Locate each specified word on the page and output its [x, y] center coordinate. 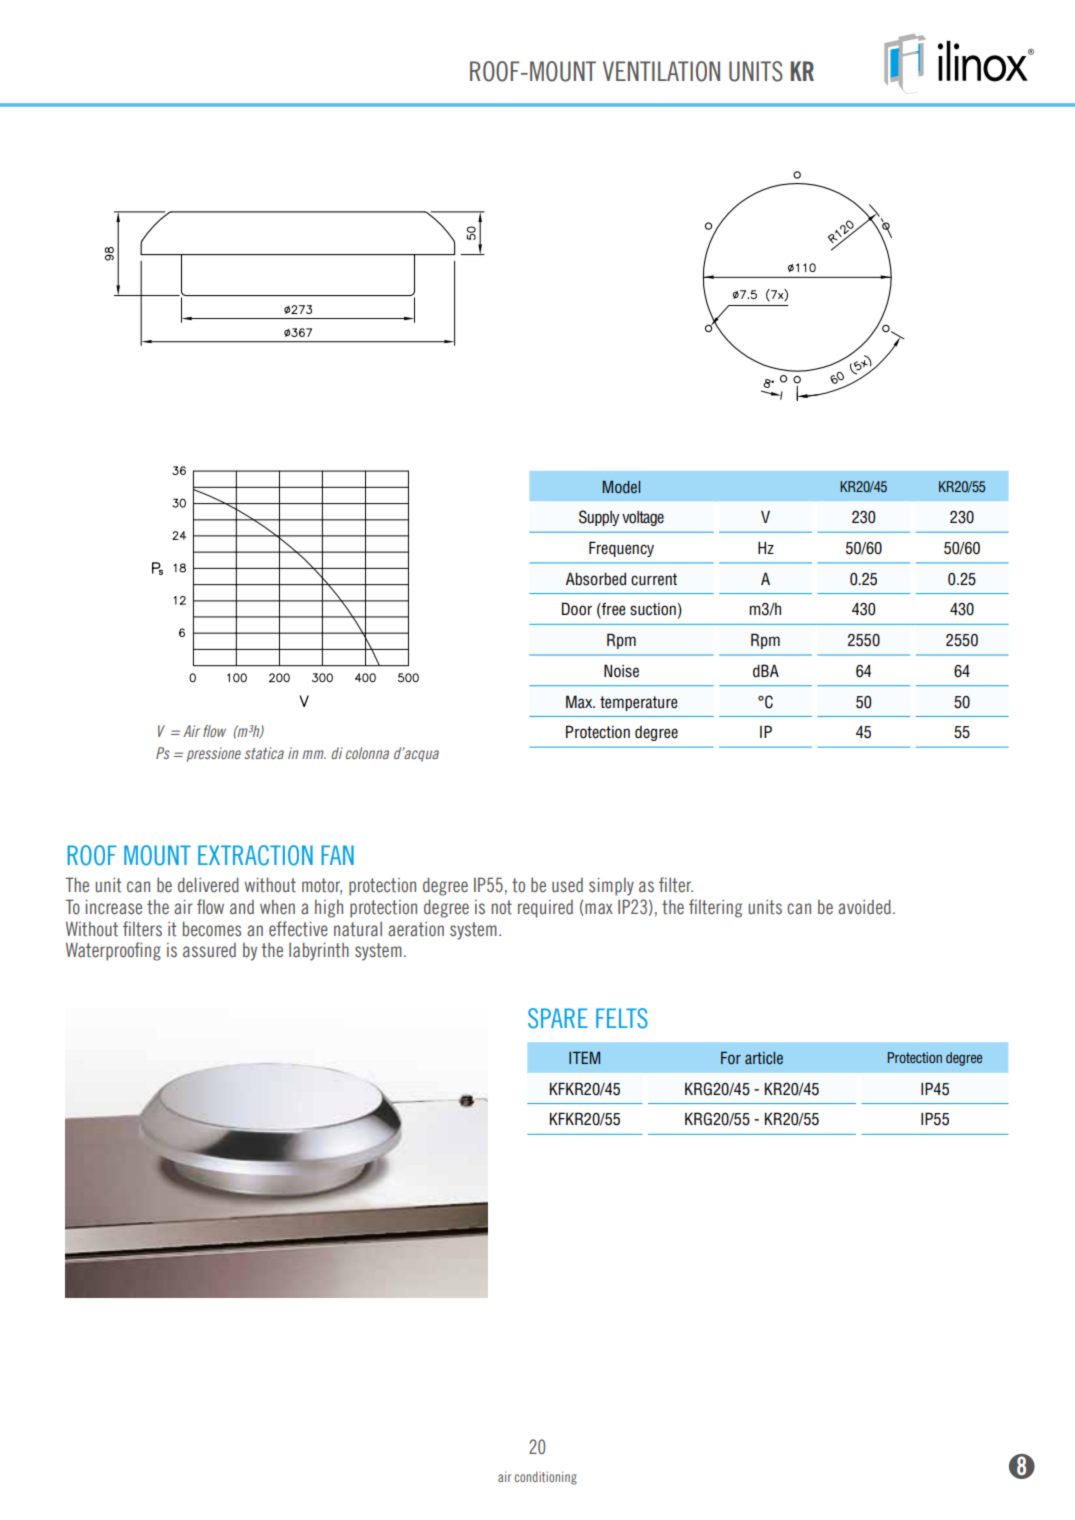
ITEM [584, 1058]
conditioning [546, 1478]
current [654, 579]
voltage [643, 518]
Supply [599, 518]
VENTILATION [661, 71]
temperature [638, 703]
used [567, 885]
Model [621, 487]
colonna [367, 753]
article [764, 1058]
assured [209, 950]
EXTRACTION [255, 855]
